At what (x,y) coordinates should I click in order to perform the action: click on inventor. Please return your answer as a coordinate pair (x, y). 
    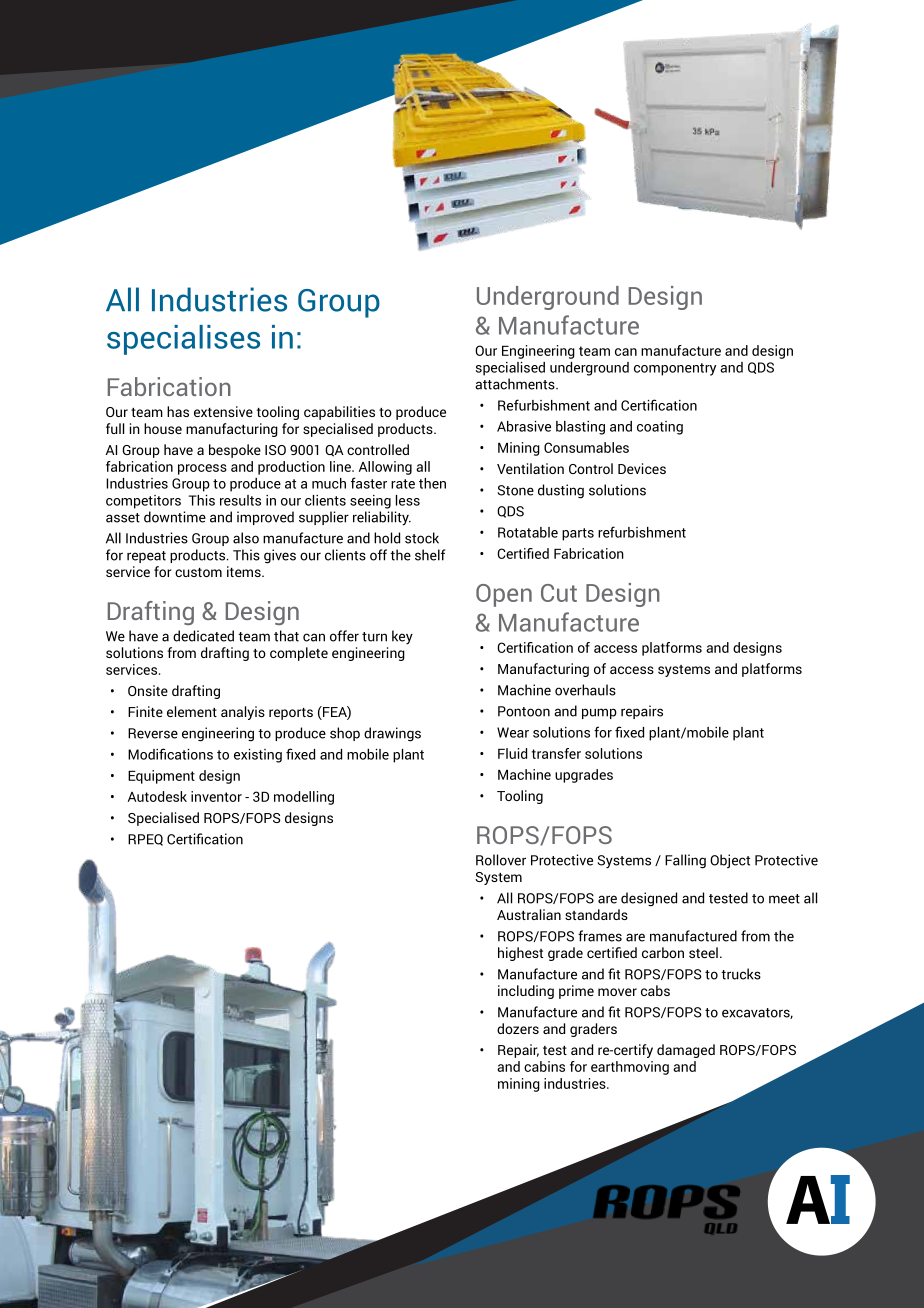
    Looking at the image, I should click on (216, 796).
